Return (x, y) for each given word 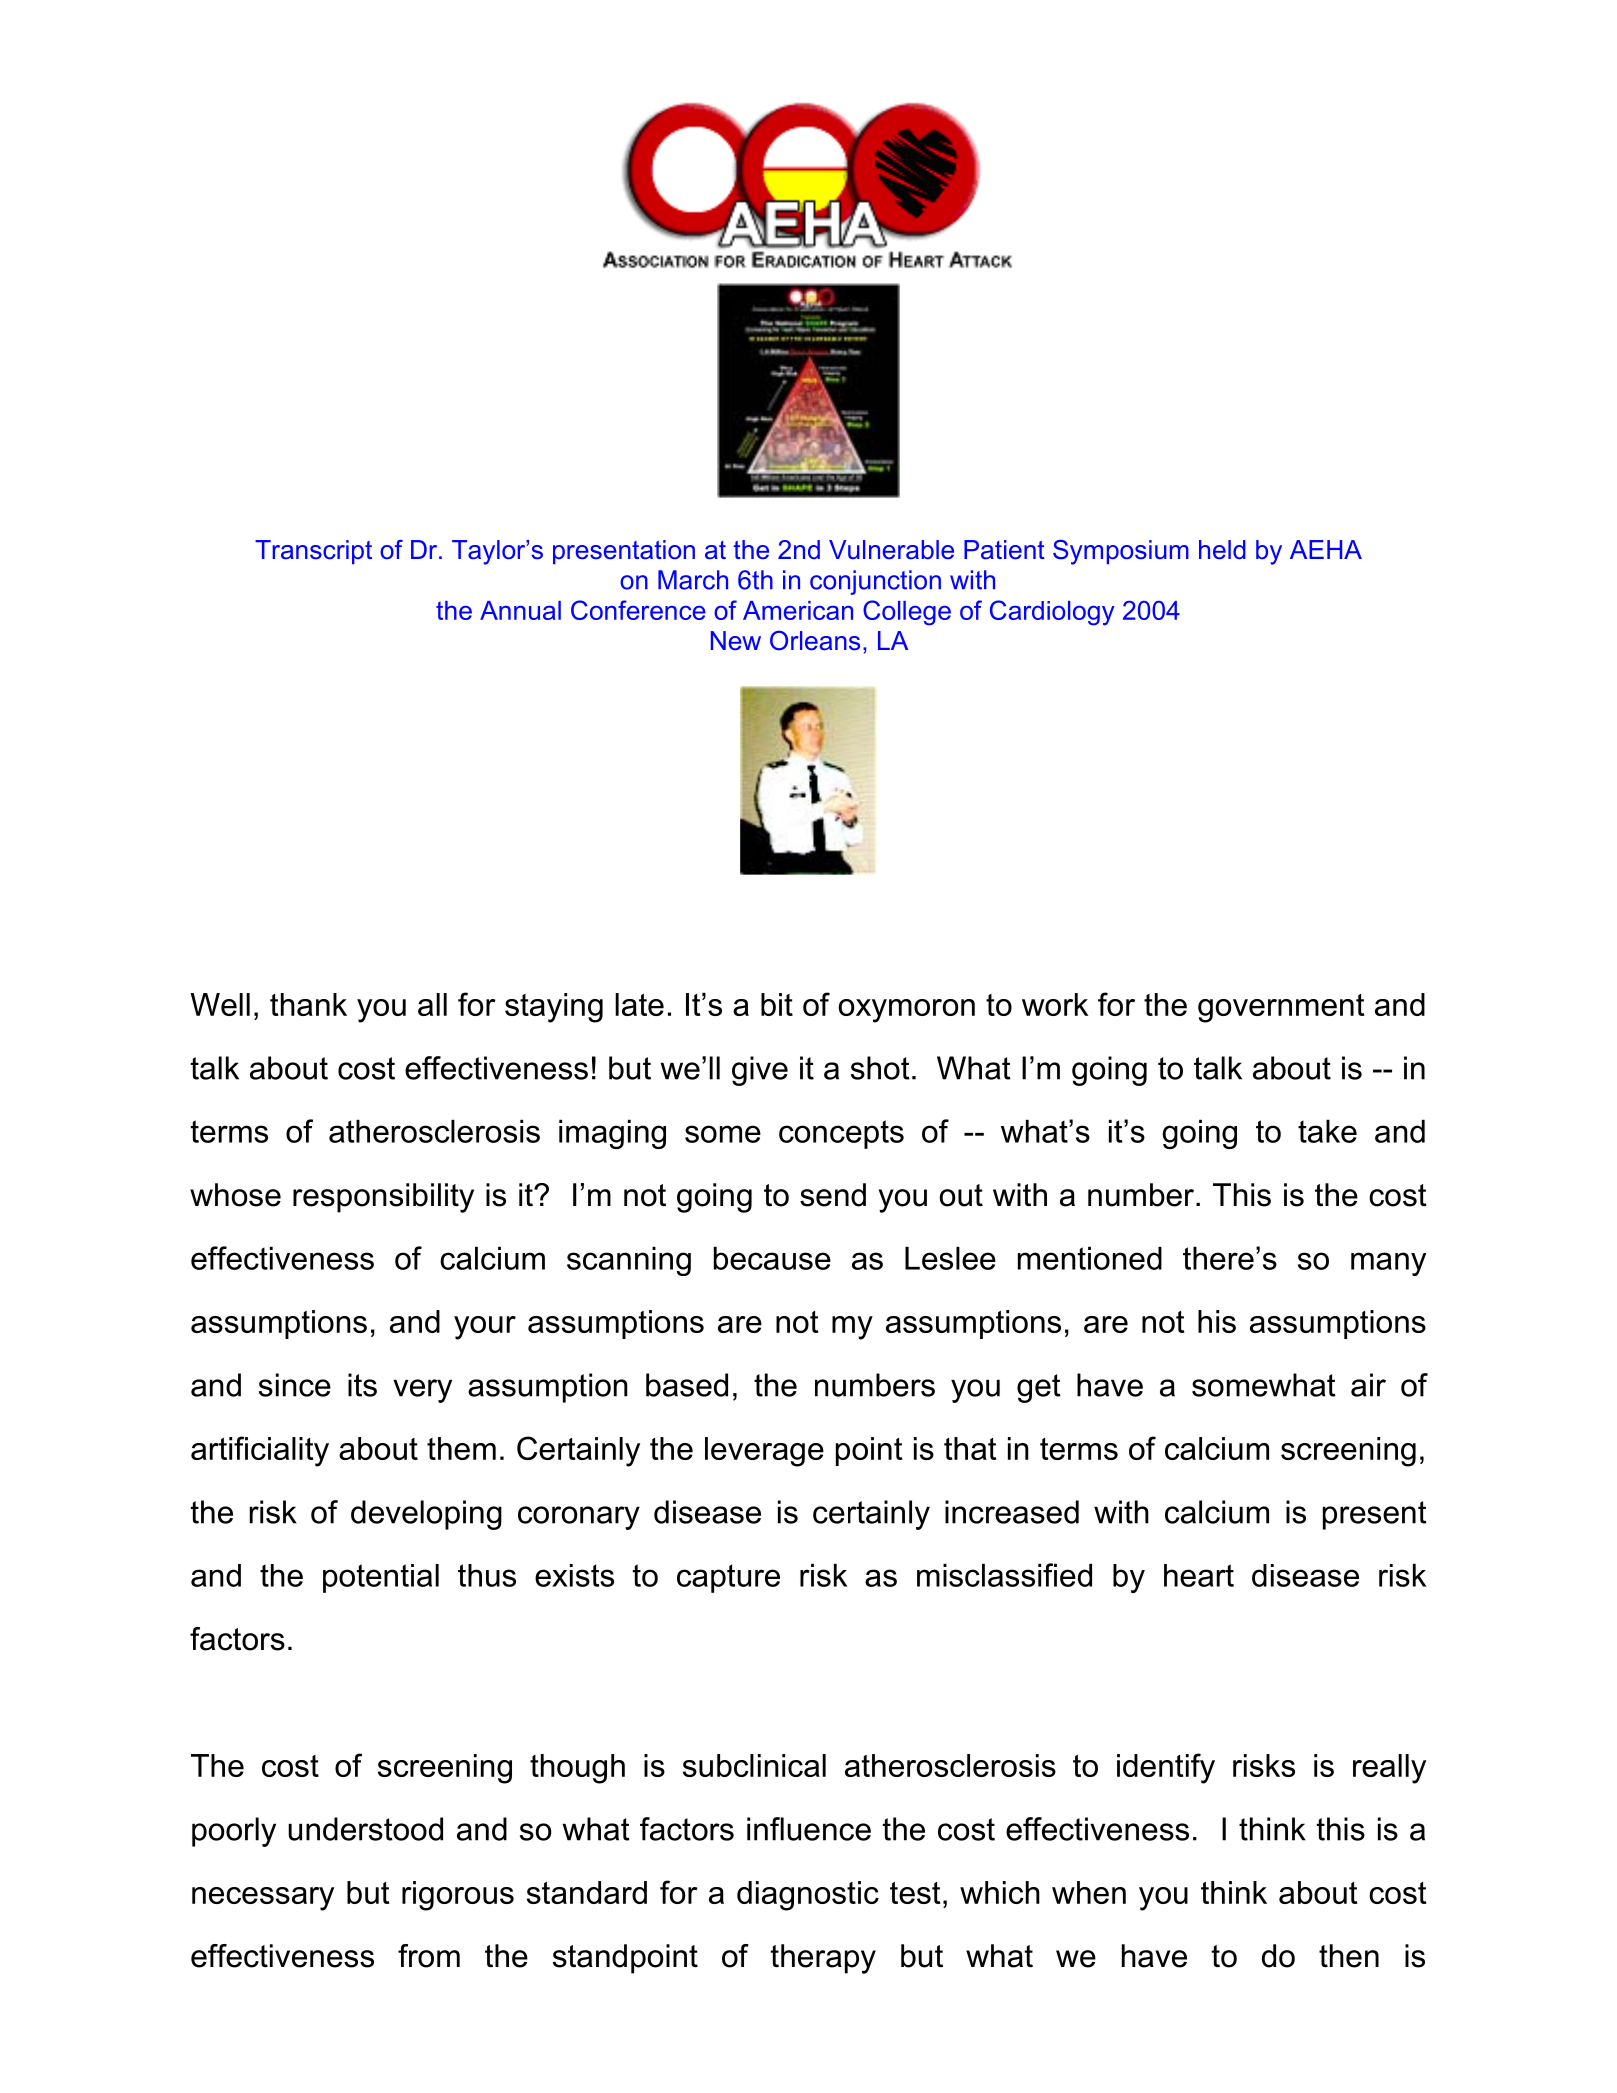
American (798, 610)
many (1388, 1264)
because (772, 1258)
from (429, 1956)
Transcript (313, 552)
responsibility (383, 1198)
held (1222, 550)
